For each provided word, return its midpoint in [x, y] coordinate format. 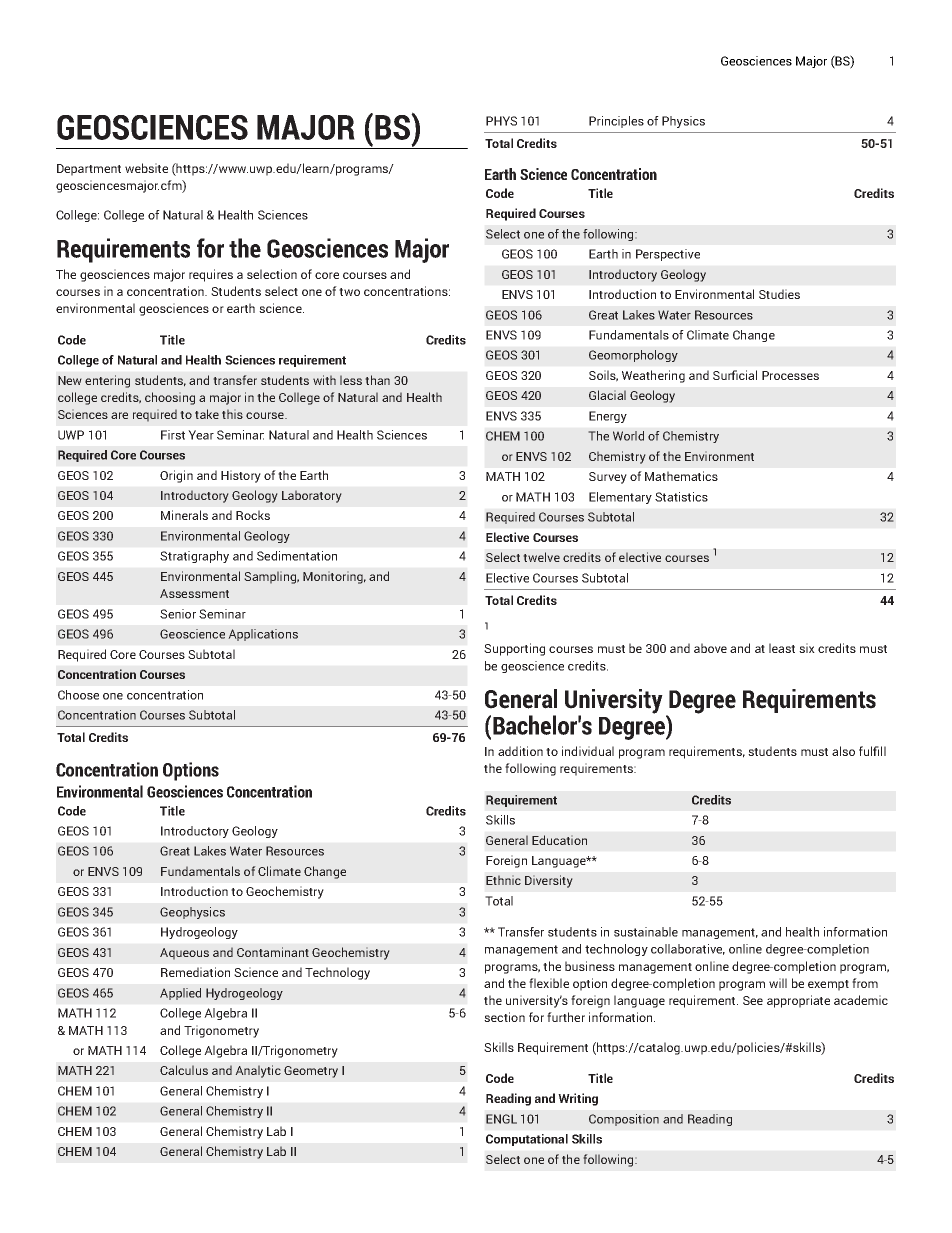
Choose [78, 695]
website [146, 168]
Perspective [668, 255]
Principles [616, 122]
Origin [176, 476]
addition [520, 751]
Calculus [184, 1070]
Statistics [681, 497]
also [843, 751]
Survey [608, 478]
